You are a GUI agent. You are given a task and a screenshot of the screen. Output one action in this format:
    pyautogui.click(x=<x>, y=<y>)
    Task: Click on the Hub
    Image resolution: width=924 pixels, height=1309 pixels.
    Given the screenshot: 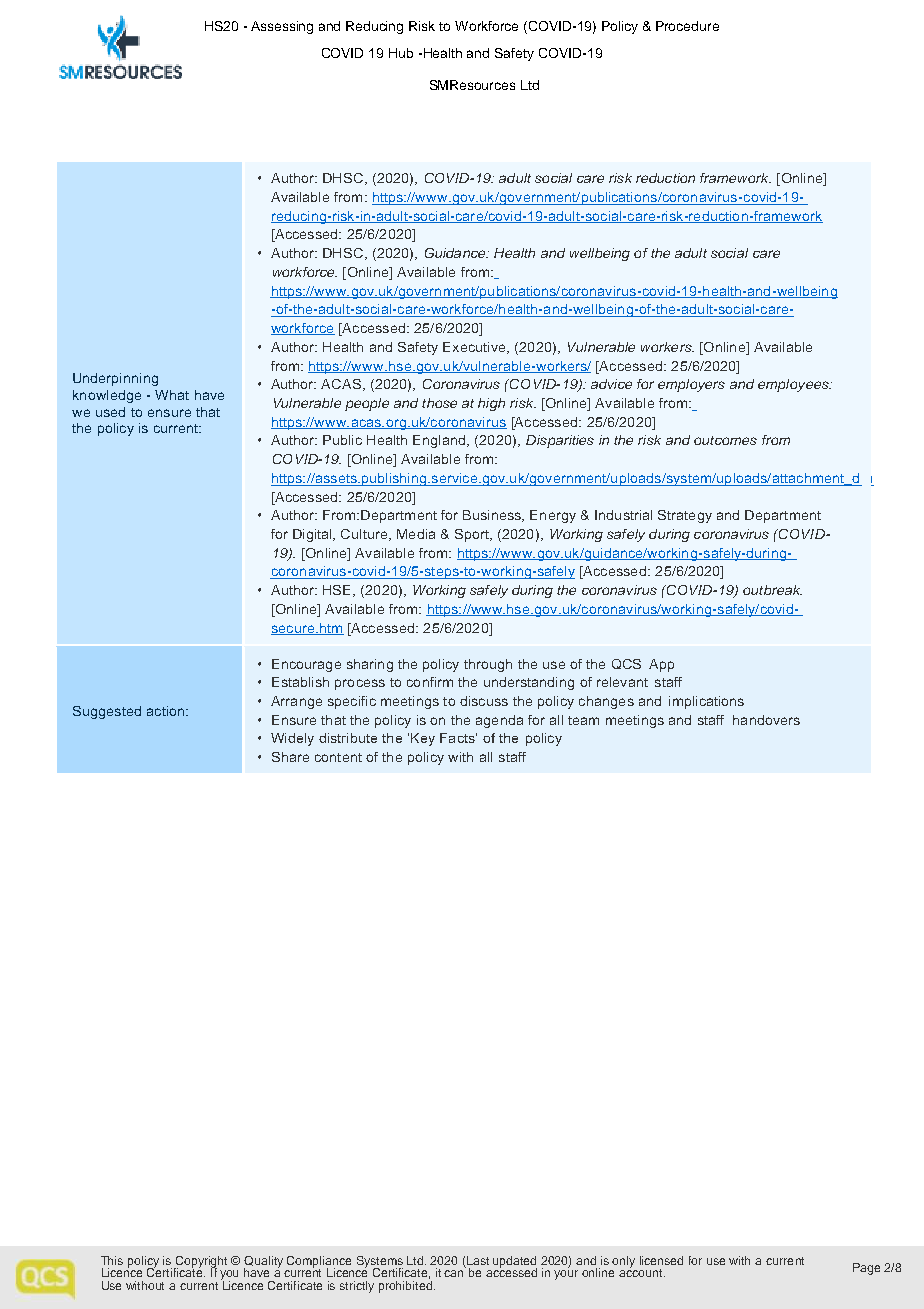 What is the action you would take?
    pyautogui.click(x=401, y=53)
